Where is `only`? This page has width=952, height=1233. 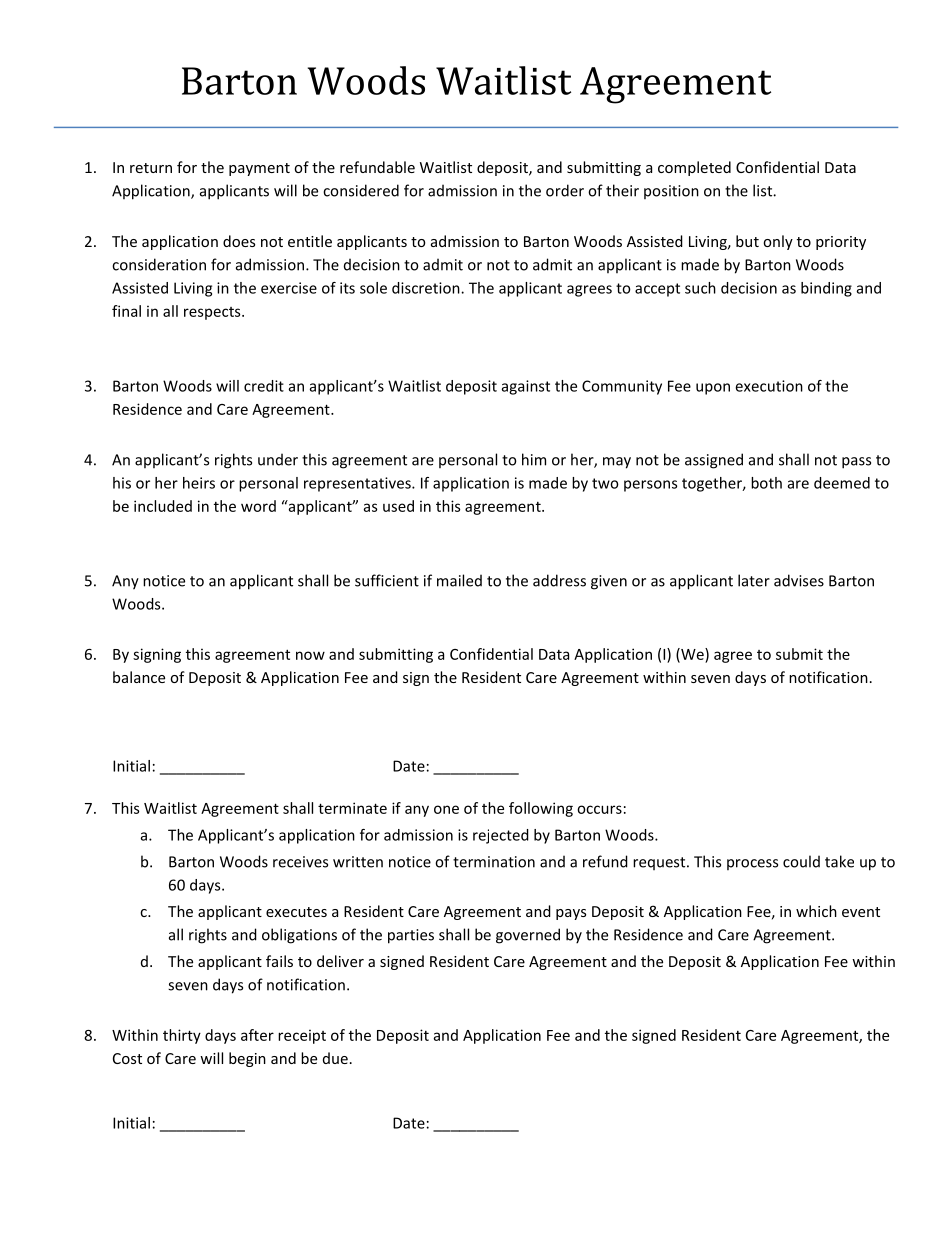 only is located at coordinates (778, 242).
